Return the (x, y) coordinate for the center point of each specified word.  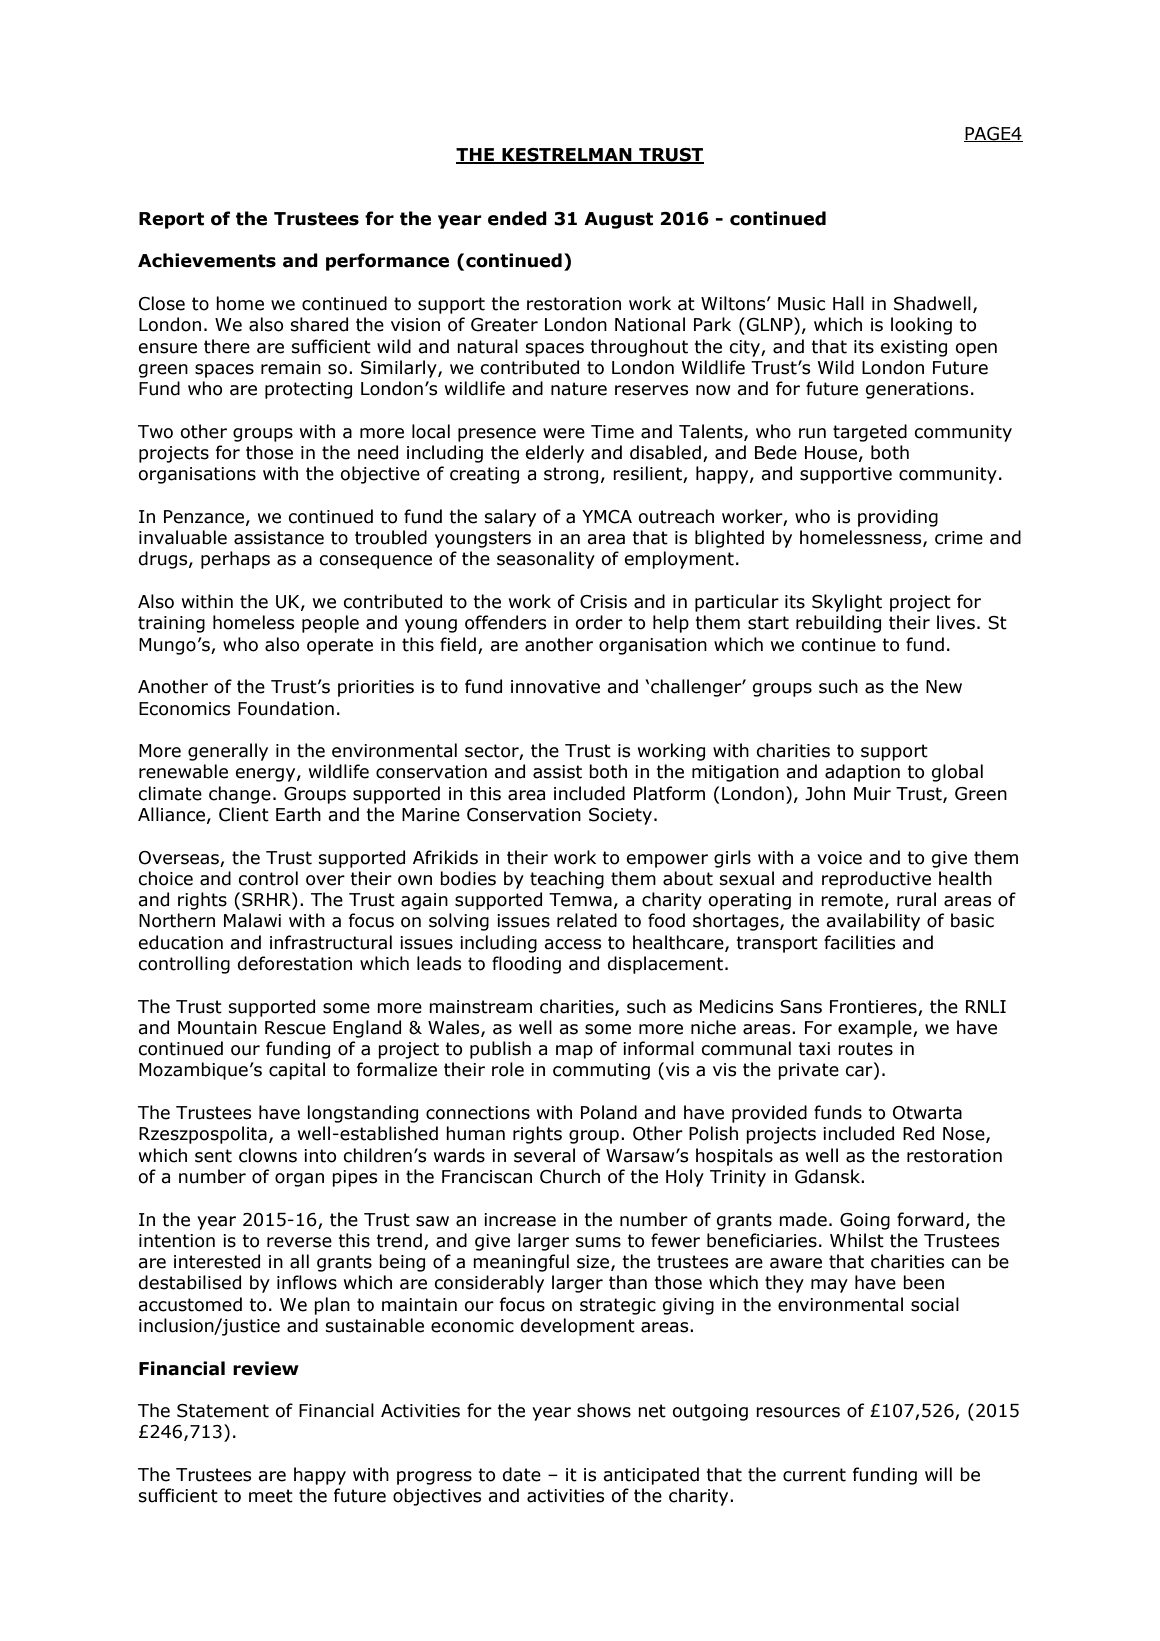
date (522, 1474)
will (938, 1474)
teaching (567, 880)
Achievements (207, 260)
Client (244, 814)
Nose (965, 1135)
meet (271, 1496)
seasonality (546, 560)
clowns (268, 1155)
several (544, 1155)
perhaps (235, 560)
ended (517, 218)
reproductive (876, 880)
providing (898, 518)
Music (801, 304)
